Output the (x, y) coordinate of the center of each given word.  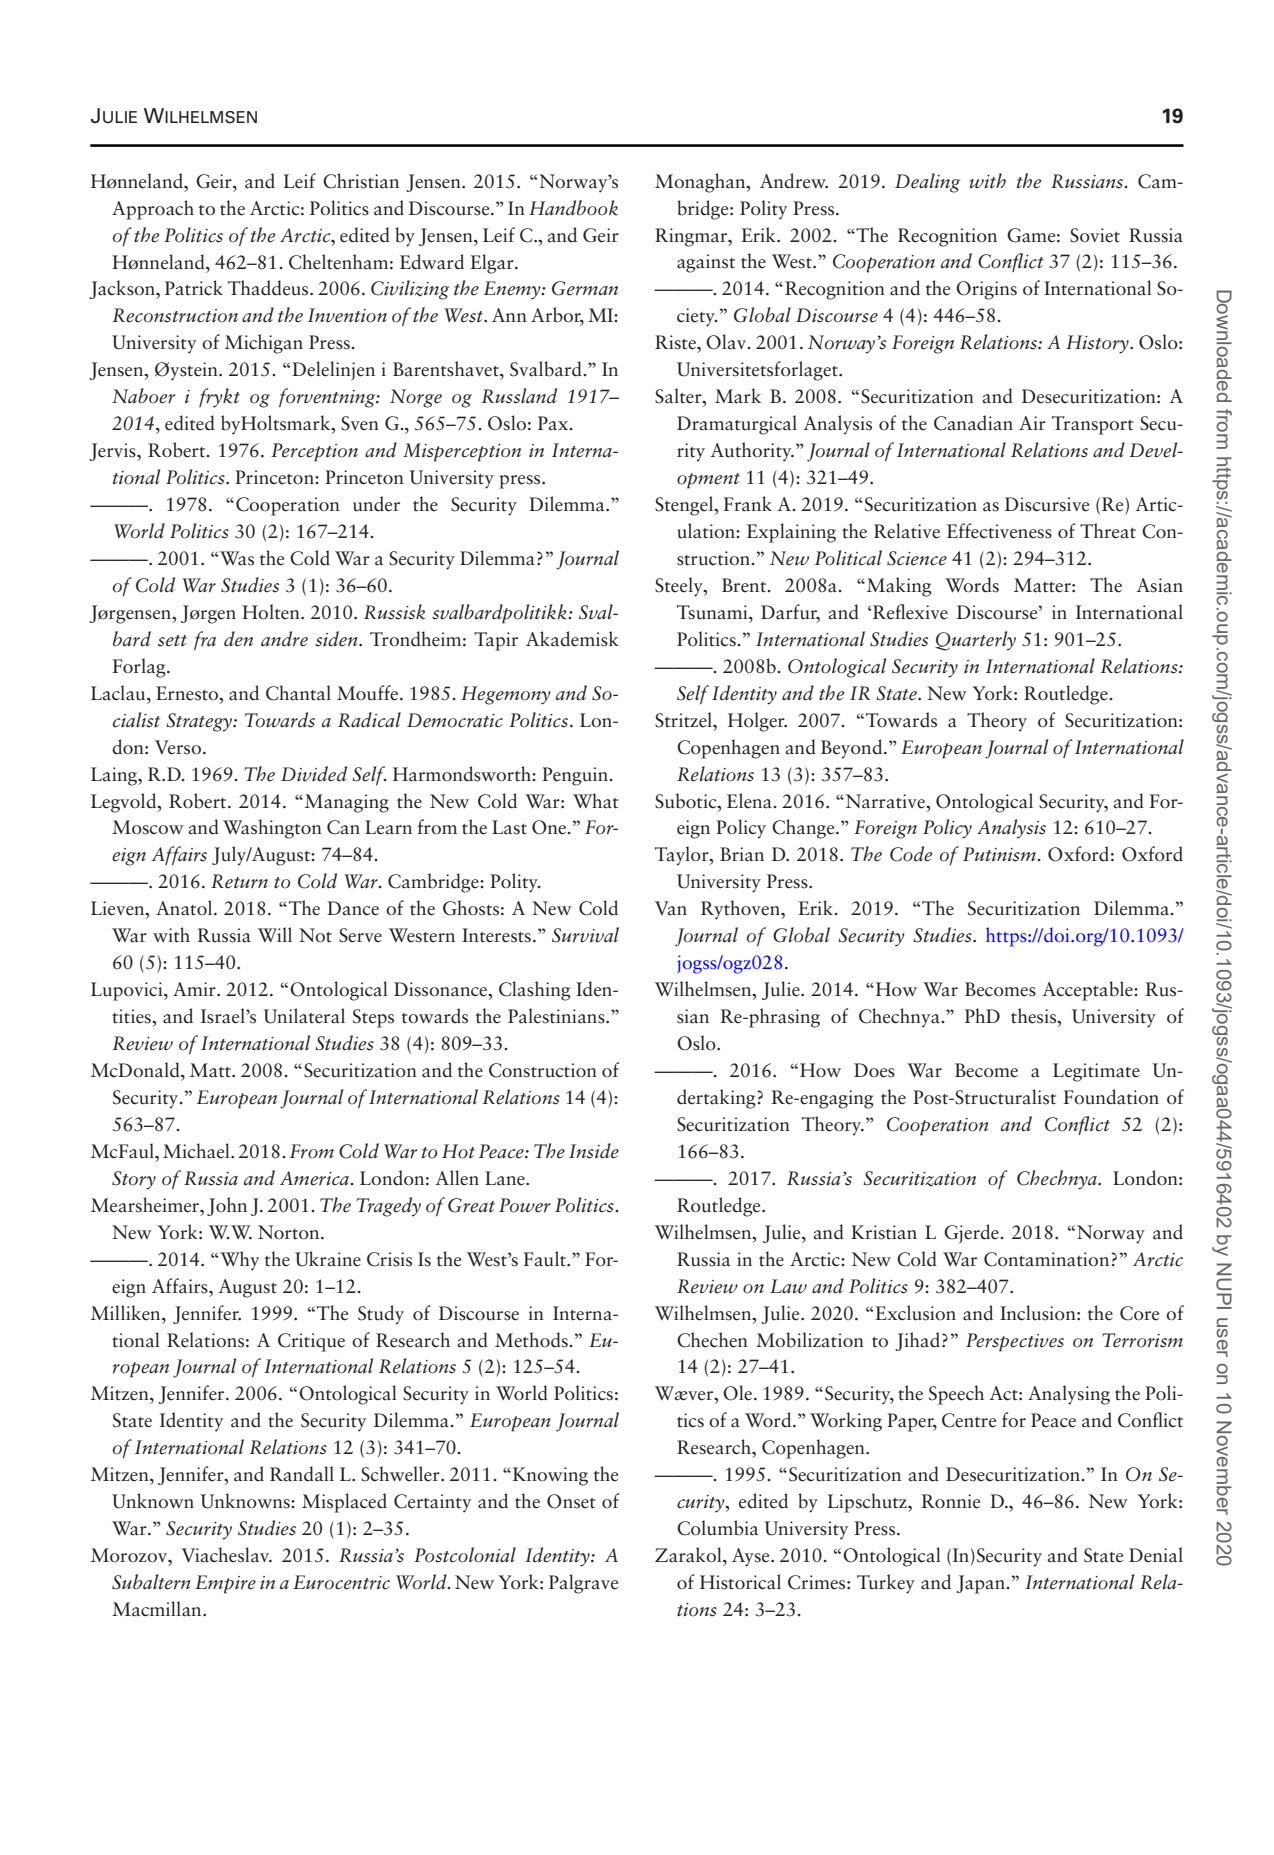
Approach (153, 210)
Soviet (1095, 235)
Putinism (1000, 854)
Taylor (683, 856)
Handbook (573, 208)
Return (239, 881)
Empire (225, 1584)
